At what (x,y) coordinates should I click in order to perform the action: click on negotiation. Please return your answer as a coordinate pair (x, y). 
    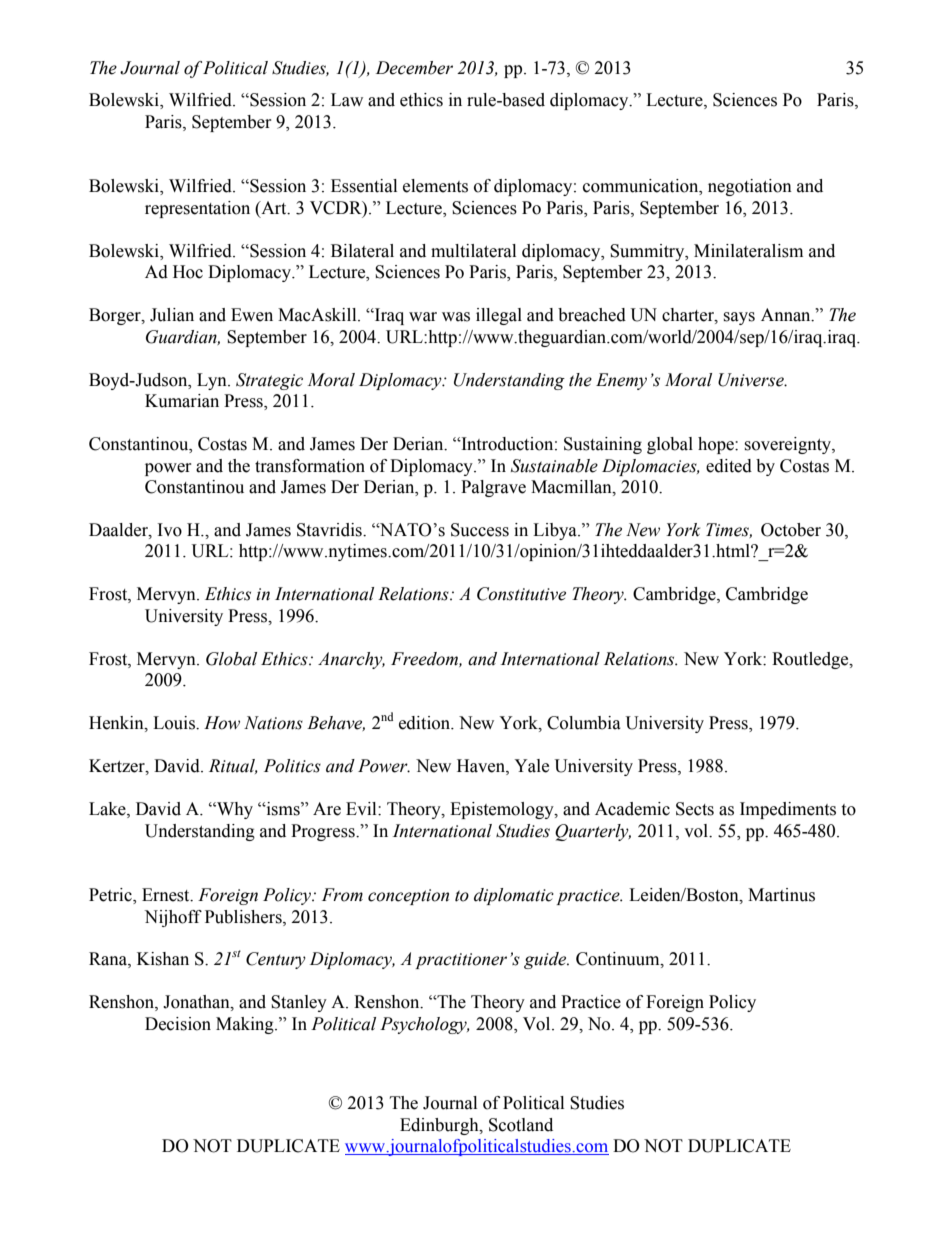
    Looking at the image, I should click on (750, 187).
